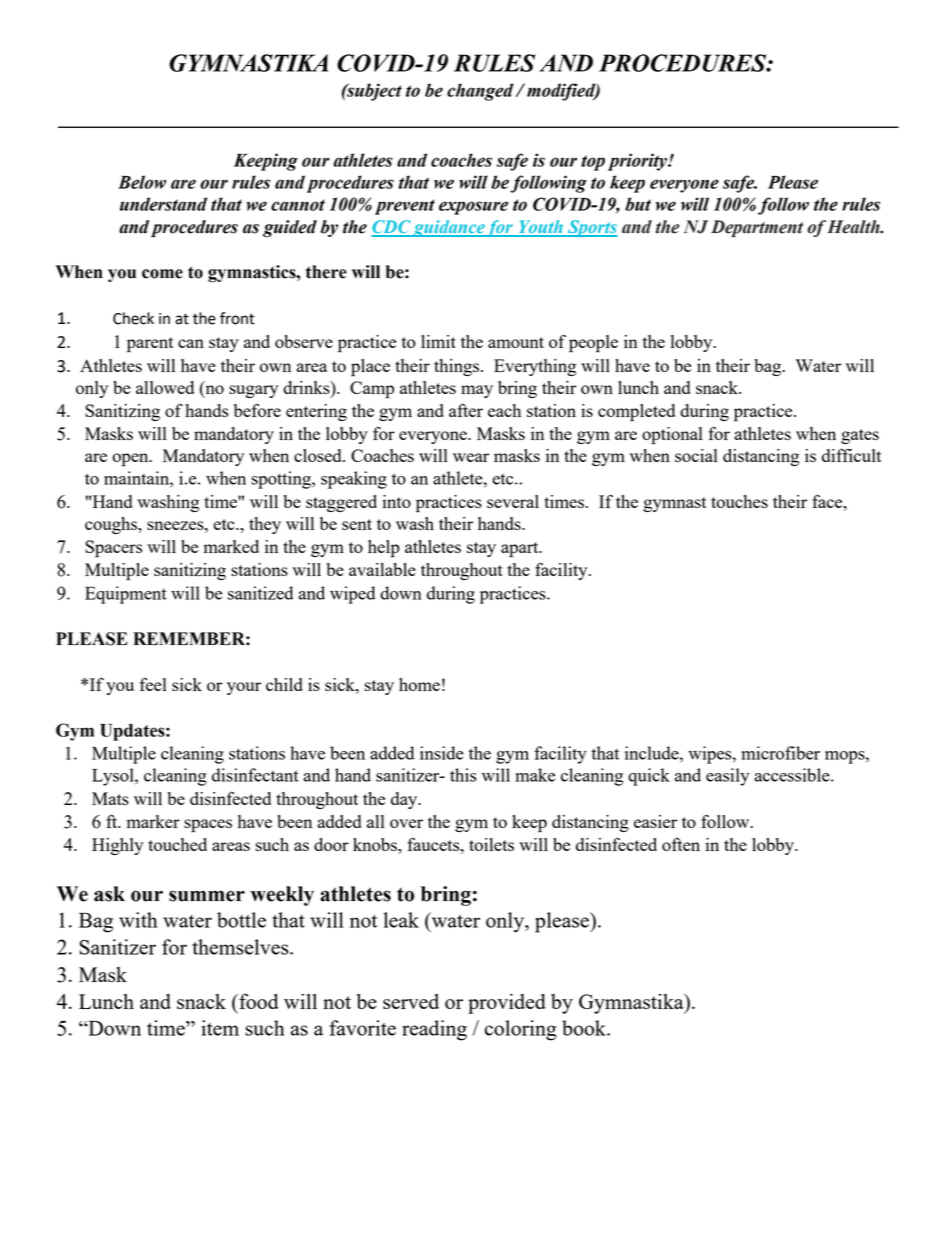 Image resolution: width=952 pixels, height=1233 pixels. I want to click on provided, so click(507, 1003).
